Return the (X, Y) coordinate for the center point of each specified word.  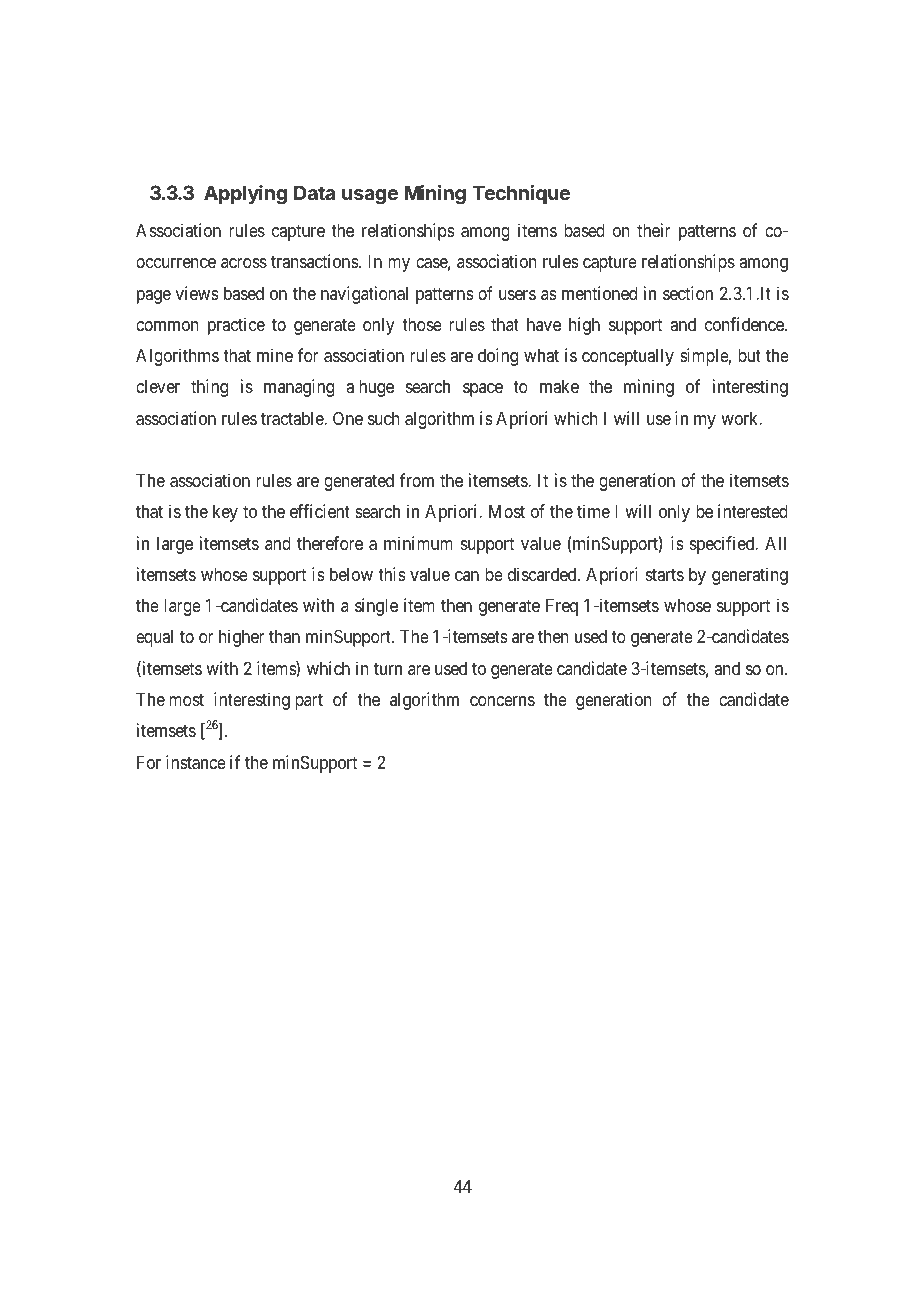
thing (209, 388)
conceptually (628, 357)
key (225, 513)
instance (196, 762)
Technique (521, 194)
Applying (245, 195)
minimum (418, 543)
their (654, 230)
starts (665, 574)
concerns (502, 701)
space (483, 390)
